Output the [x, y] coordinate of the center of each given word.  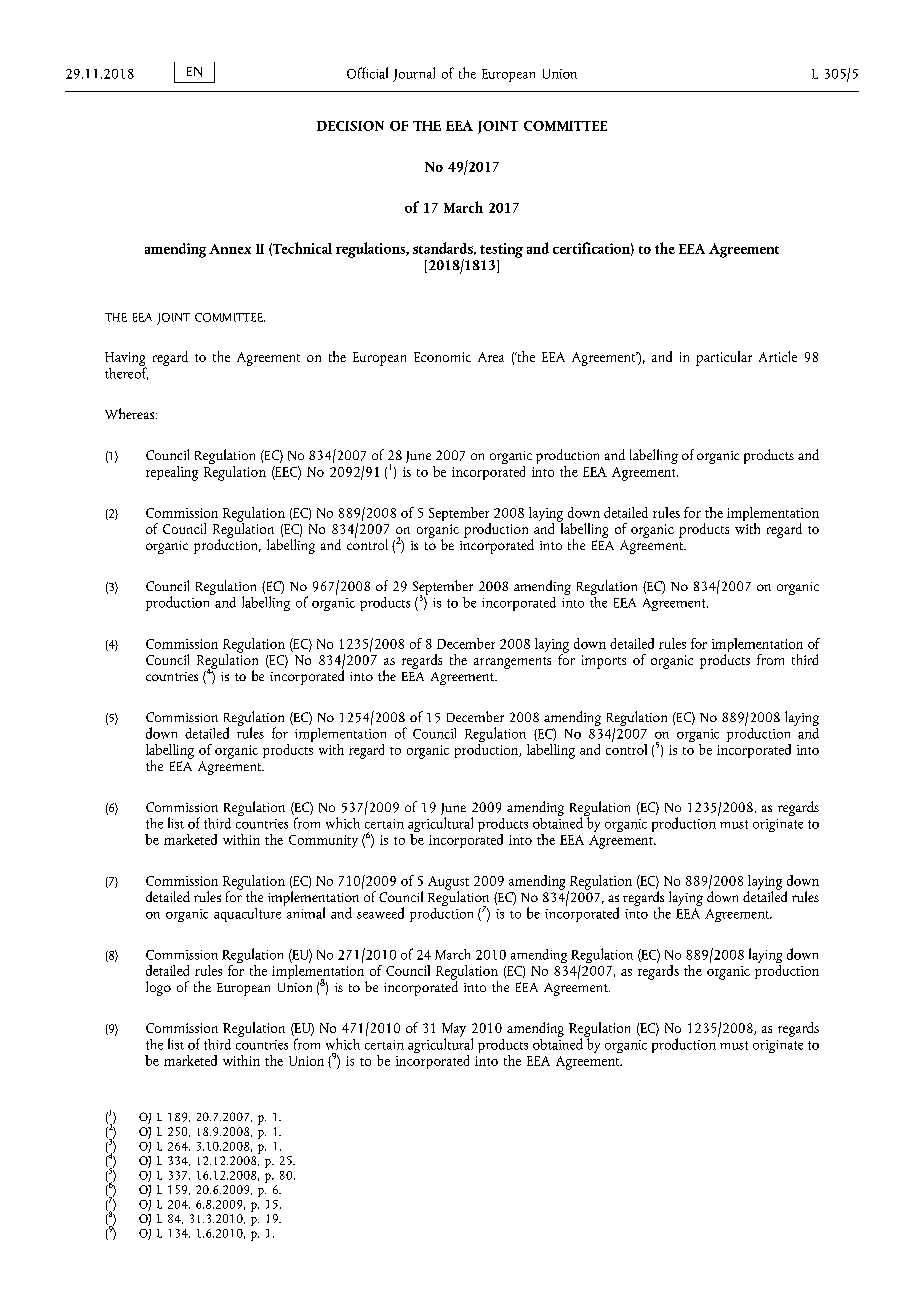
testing [501, 250]
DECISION [350, 126]
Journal [414, 74]
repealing [172, 473]
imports [604, 662]
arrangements [512, 663]
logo [158, 988]
